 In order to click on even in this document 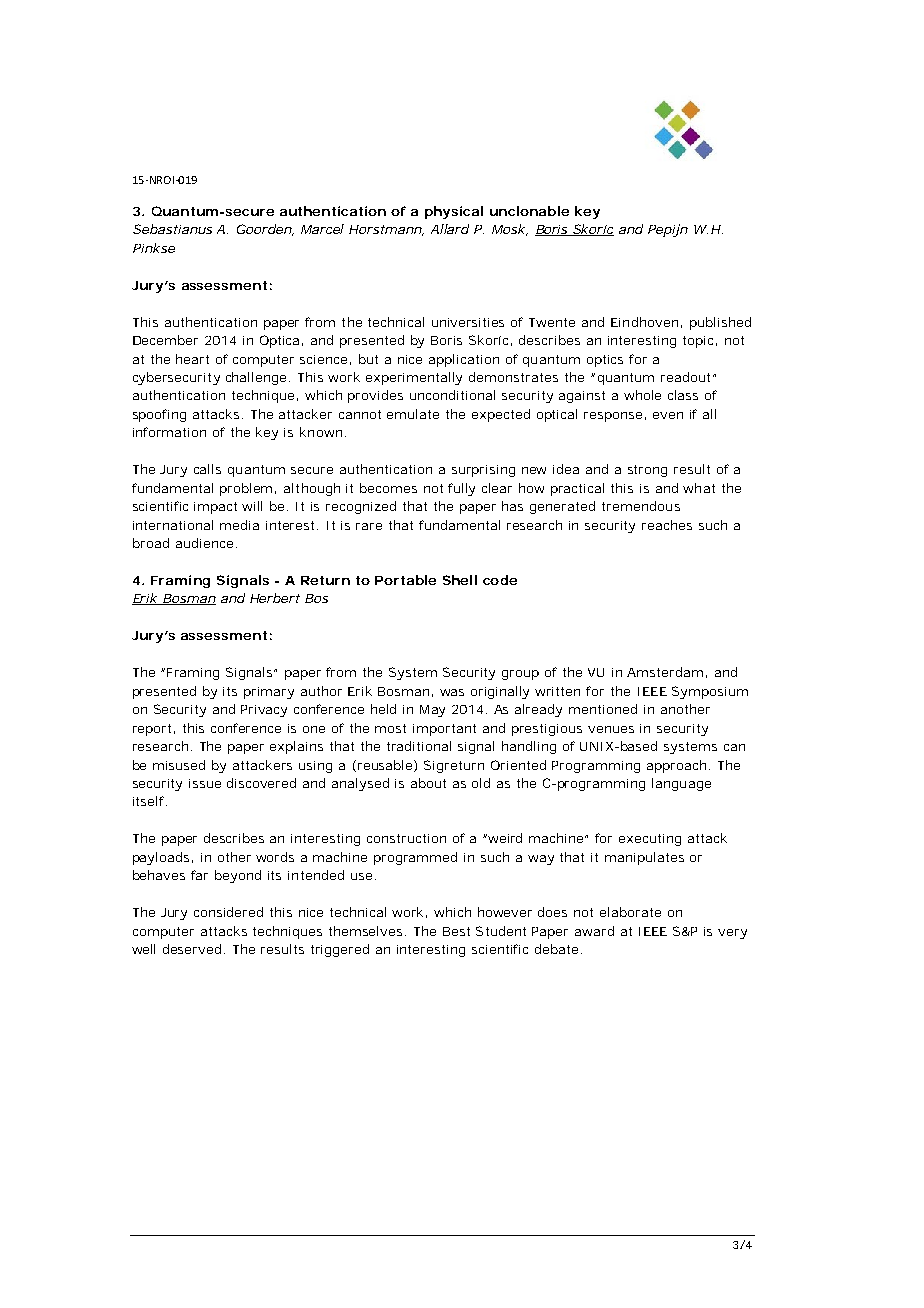, I will do `click(668, 415)`.
